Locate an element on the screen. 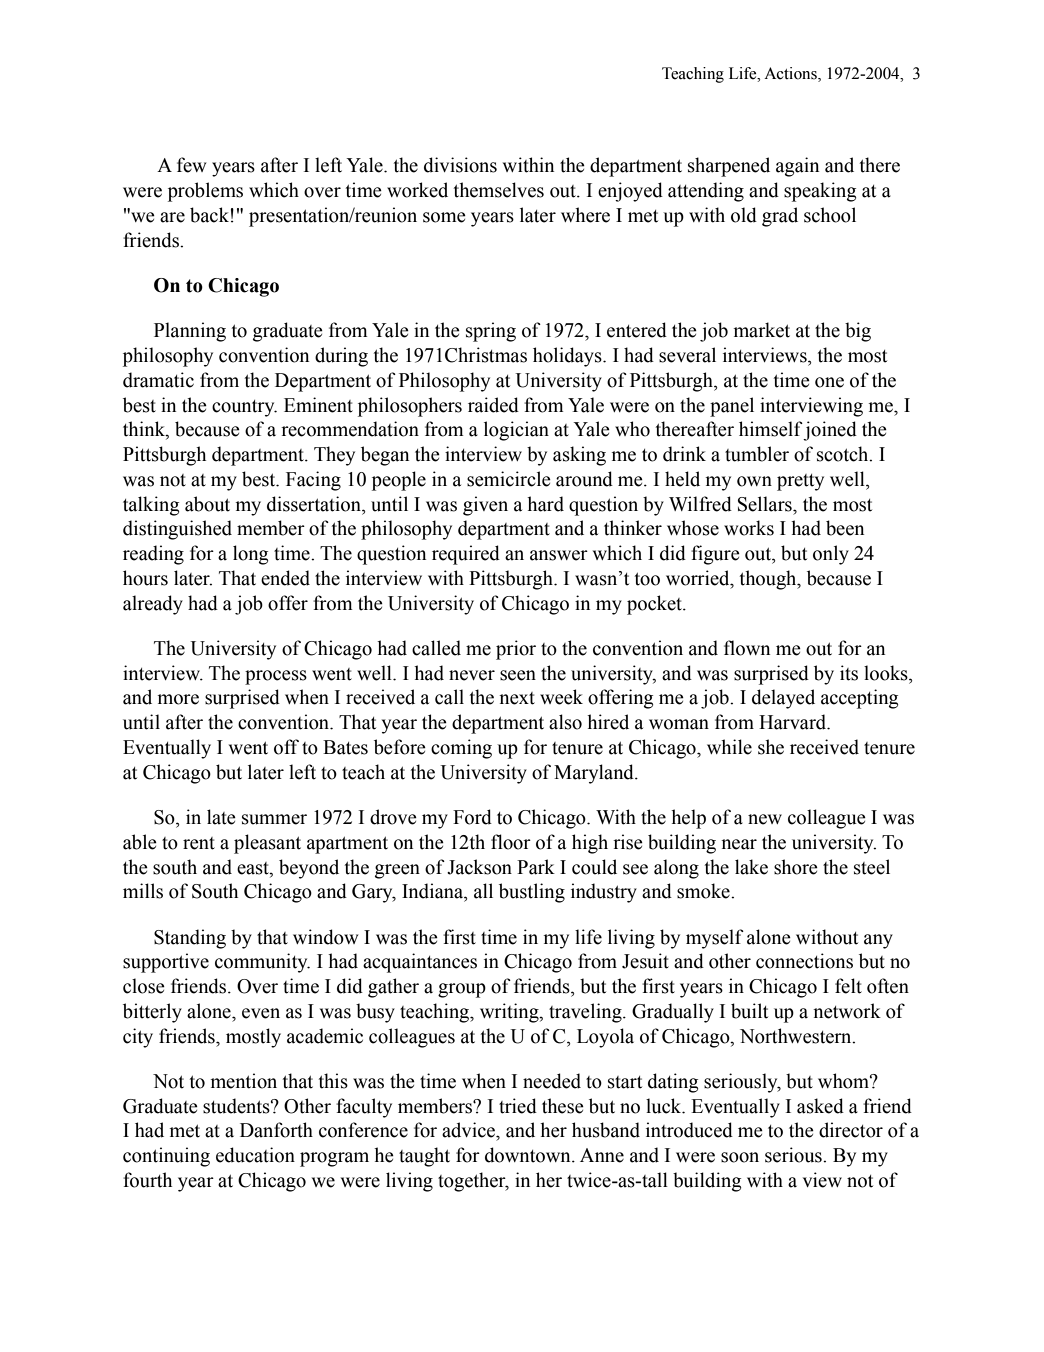 The image size is (1044, 1352). education is located at coordinates (255, 1155).
